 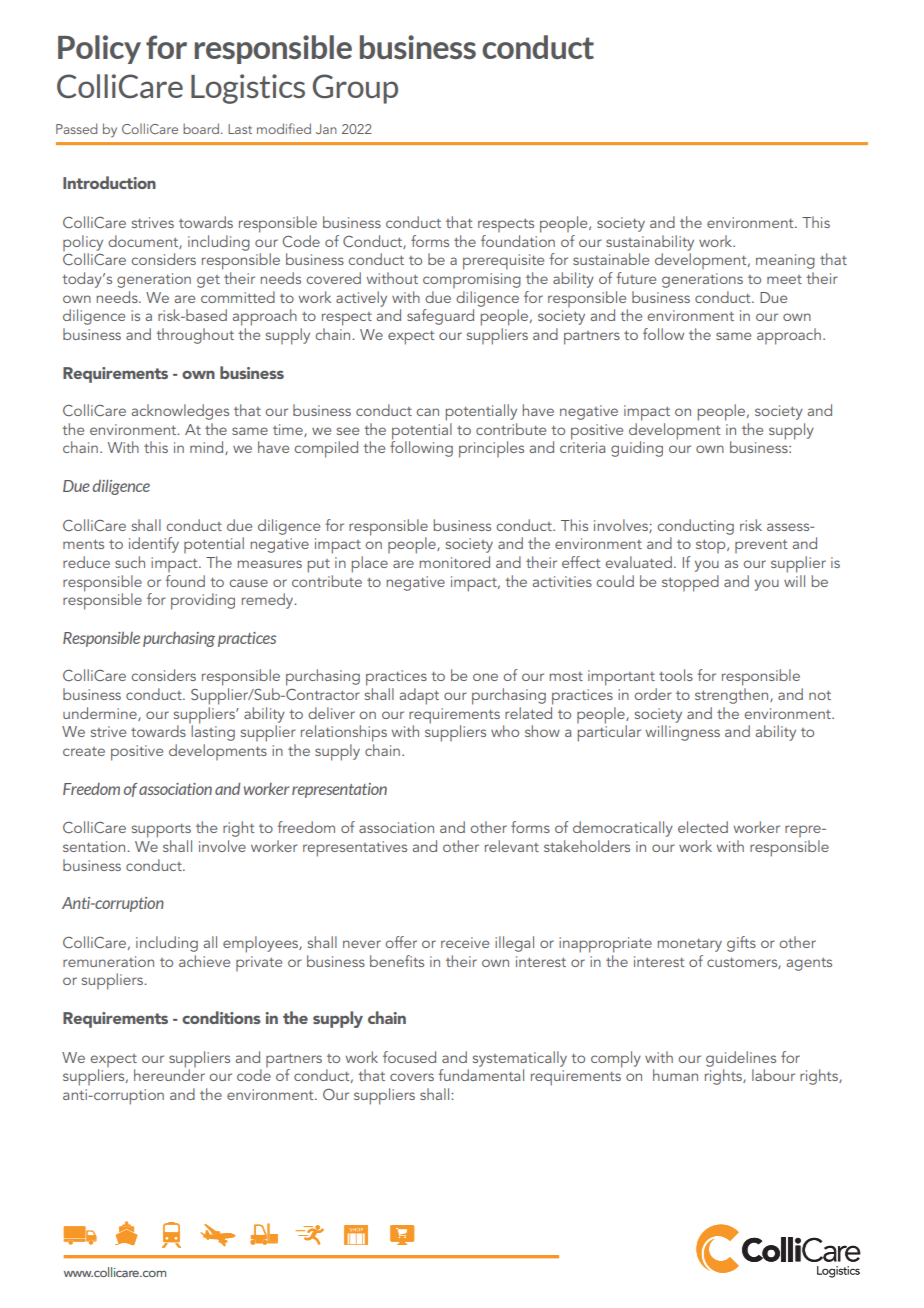 What do you see at coordinates (741, 1059) in the document?
I see `guidelines` at bounding box center [741, 1059].
